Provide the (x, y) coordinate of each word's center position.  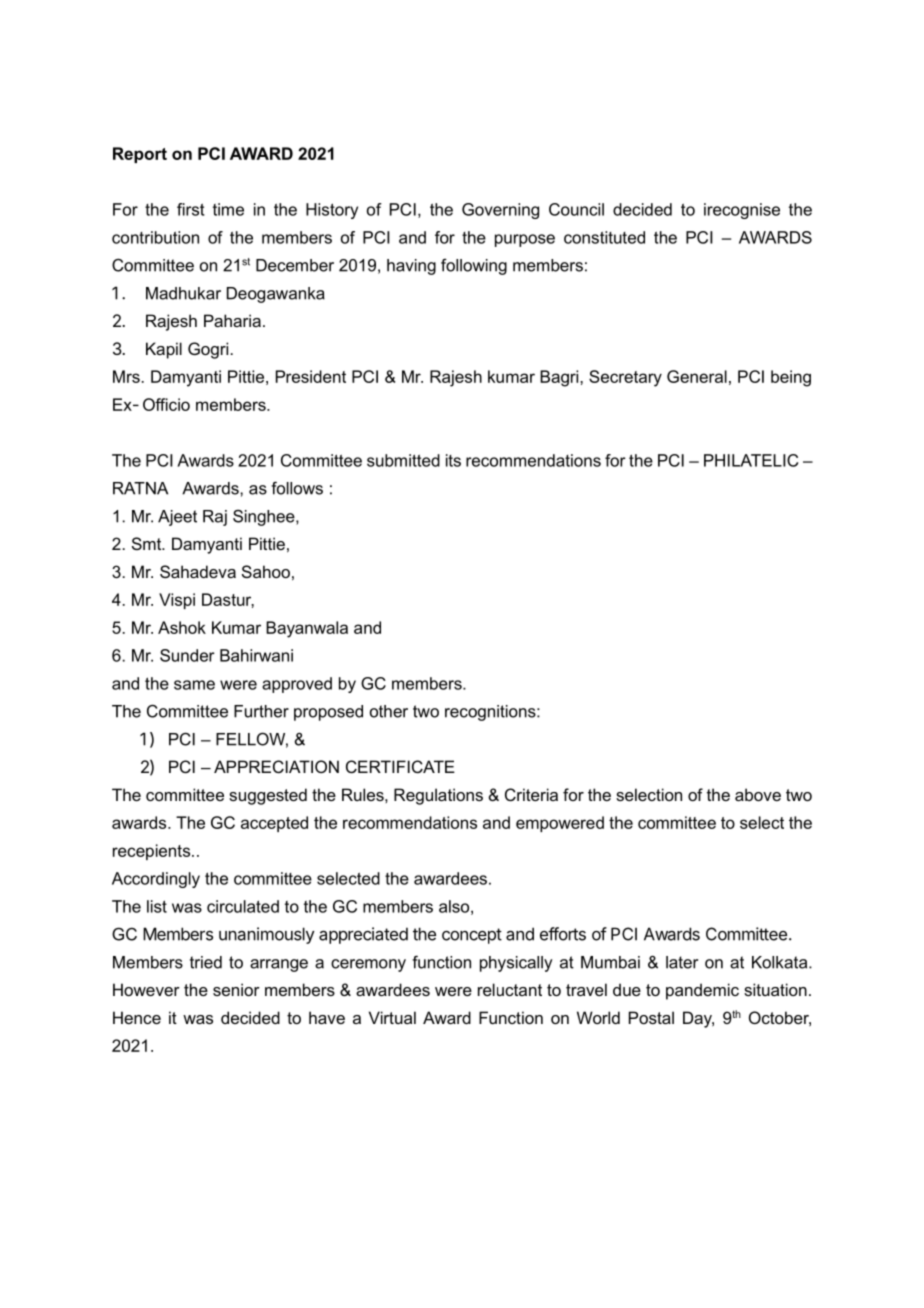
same (194, 685)
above (758, 794)
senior (236, 989)
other (389, 711)
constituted (604, 237)
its (453, 460)
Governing (500, 211)
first (191, 209)
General (697, 376)
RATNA (140, 488)
